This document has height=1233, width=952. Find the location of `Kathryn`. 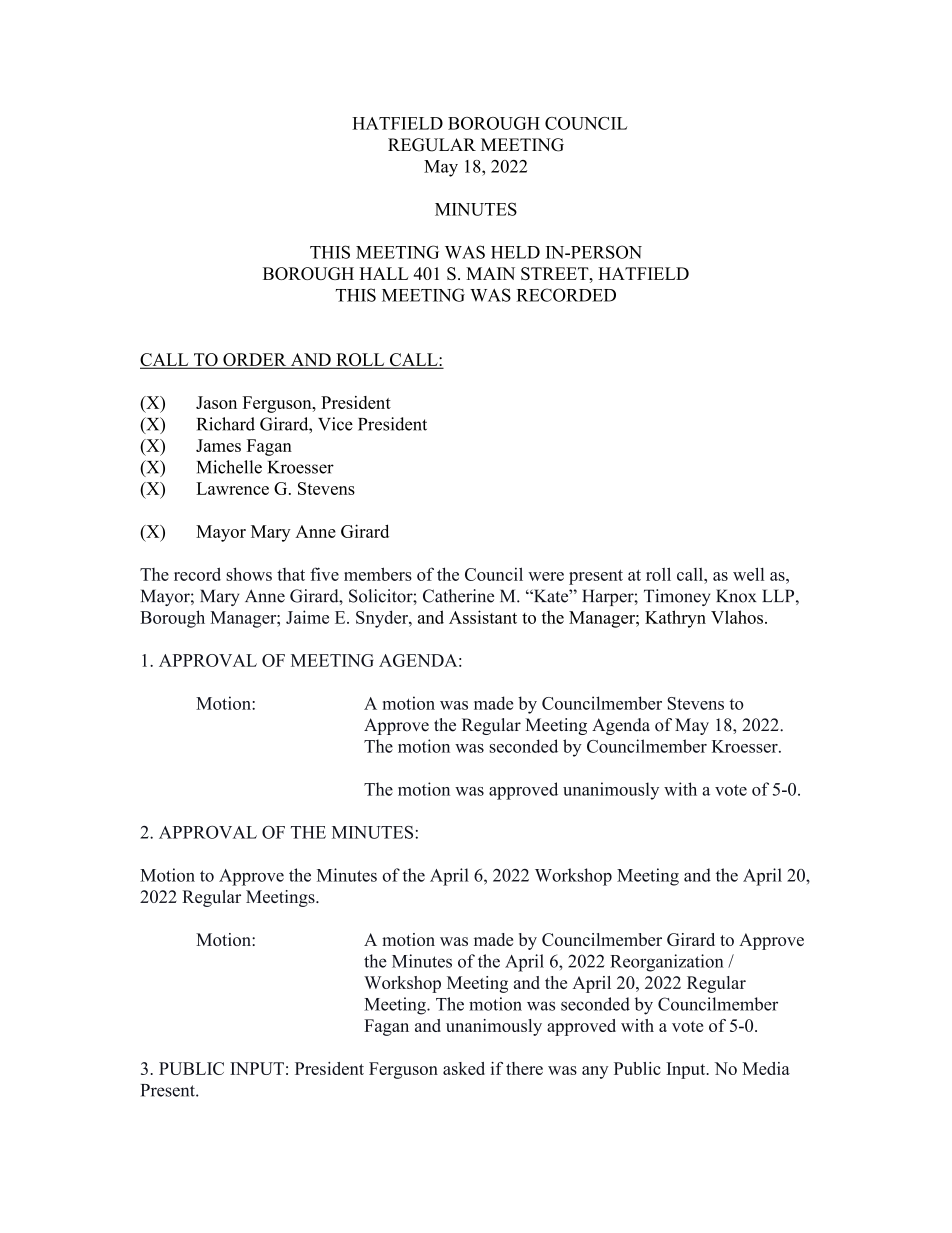

Kathryn is located at coordinates (675, 619).
